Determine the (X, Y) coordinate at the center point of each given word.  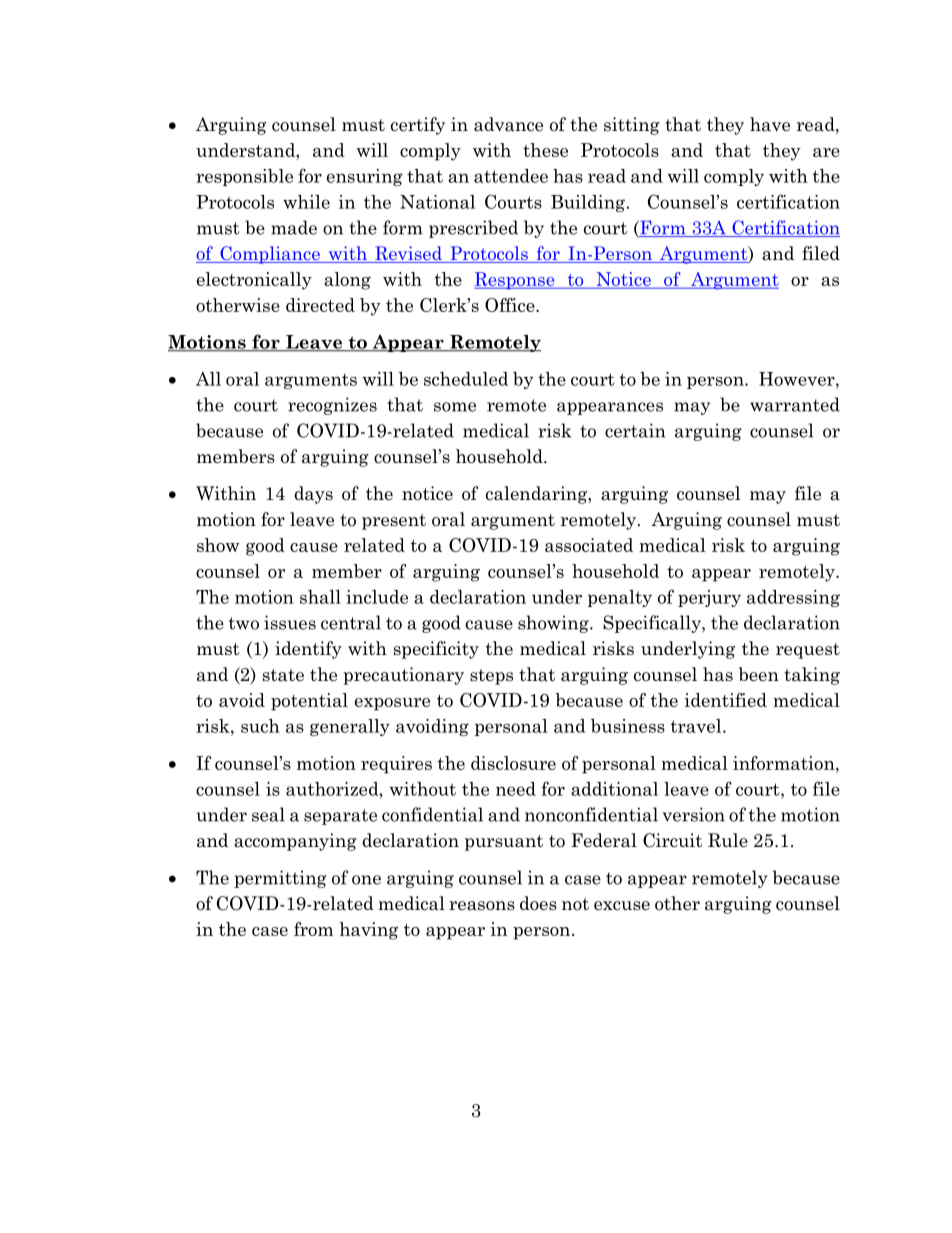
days (313, 495)
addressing (793, 598)
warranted (795, 404)
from (313, 929)
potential (309, 702)
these (545, 150)
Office (511, 305)
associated (589, 545)
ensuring (365, 177)
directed (320, 305)
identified (725, 700)
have (770, 124)
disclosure (513, 763)
